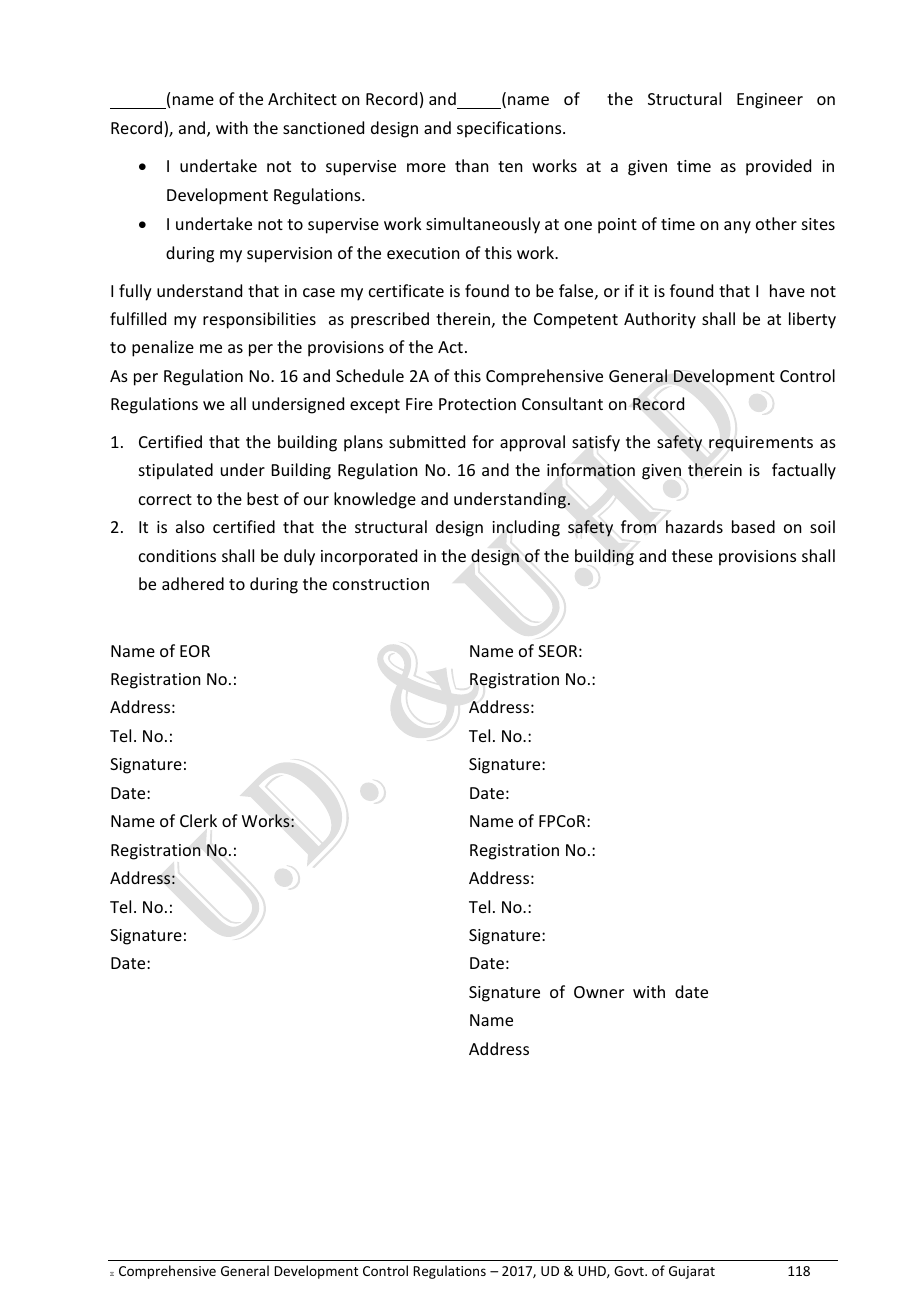 This page has width=924, height=1308. What do you see at coordinates (302, 98) in the page?
I see `Architect` at bounding box center [302, 98].
